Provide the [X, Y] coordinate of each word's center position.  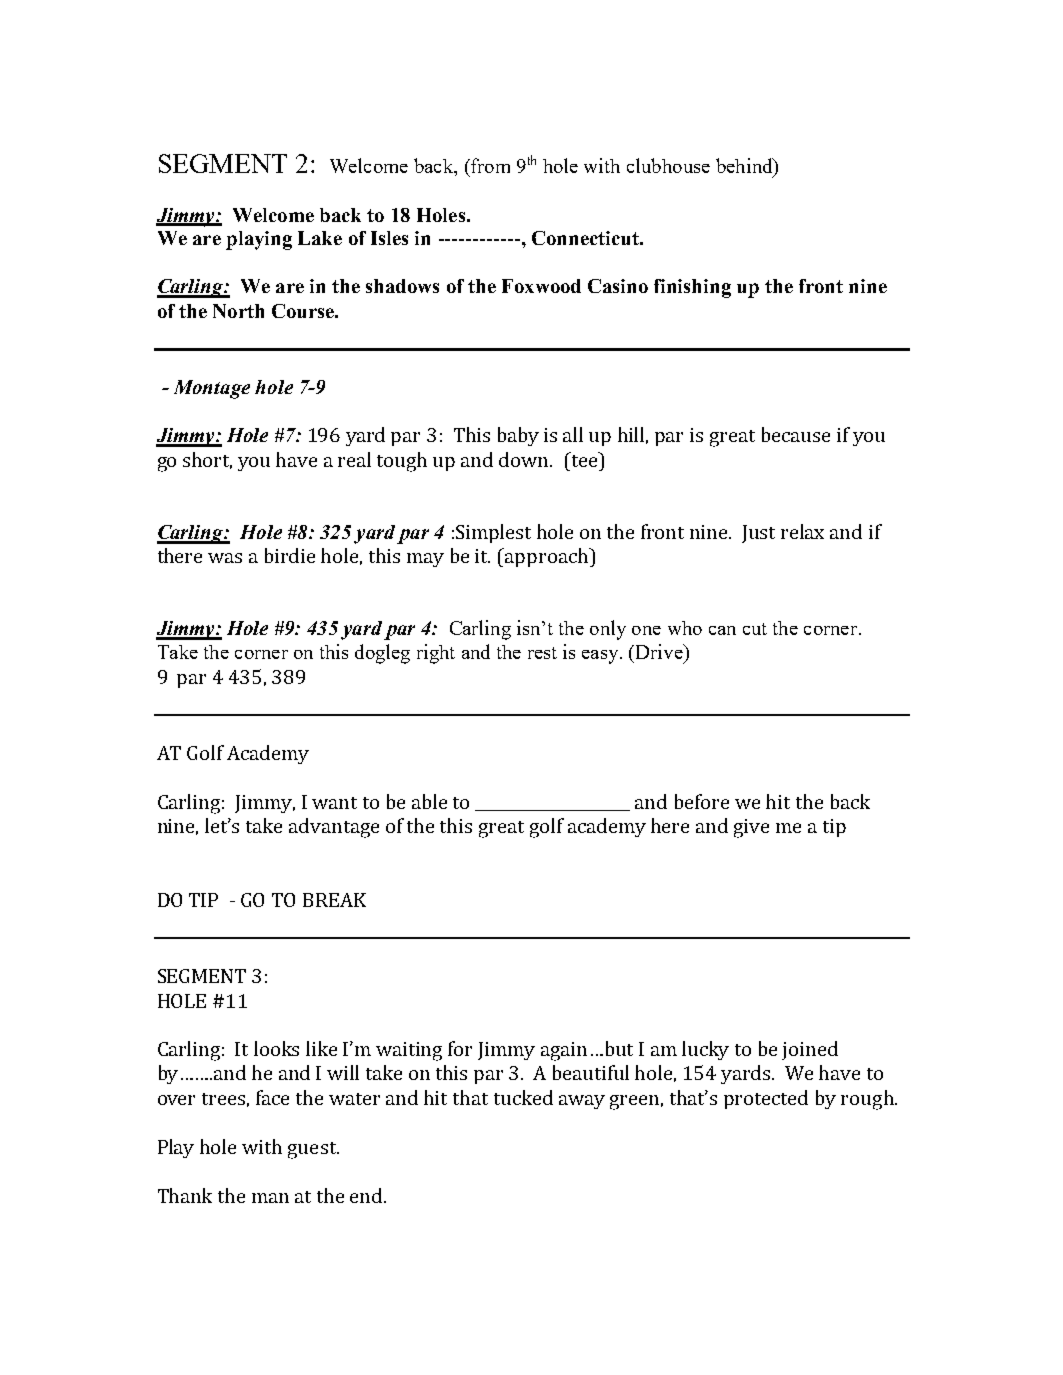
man [270, 1198]
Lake [320, 238]
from [489, 165]
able [429, 801]
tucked [523, 1097]
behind [745, 165]
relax [802, 531]
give [751, 828]
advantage [334, 828]
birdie [290, 555]
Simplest [493, 533]
